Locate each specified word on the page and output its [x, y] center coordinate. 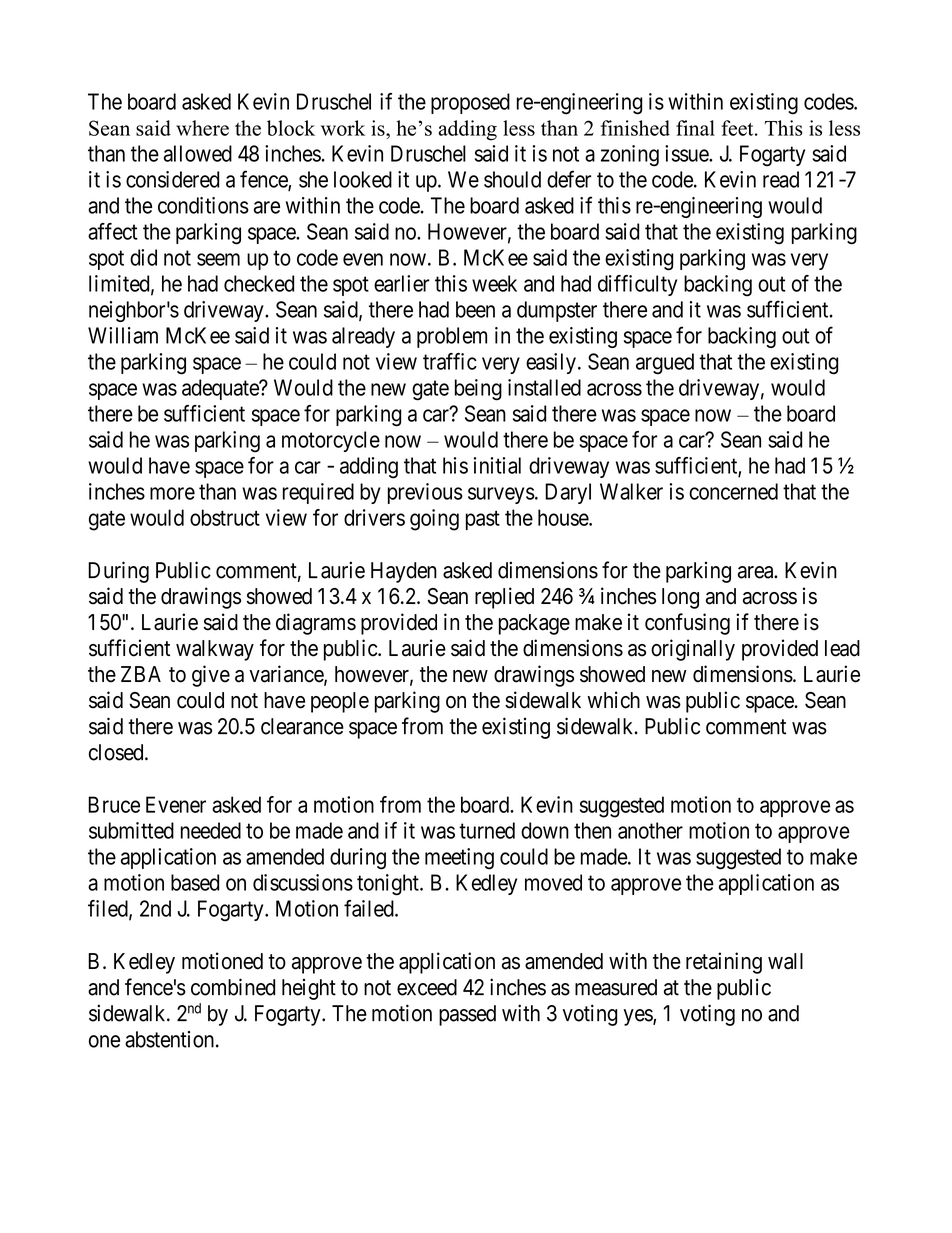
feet [738, 128]
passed [467, 1015]
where [202, 128]
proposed [470, 103]
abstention [169, 1039]
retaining [724, 963]
